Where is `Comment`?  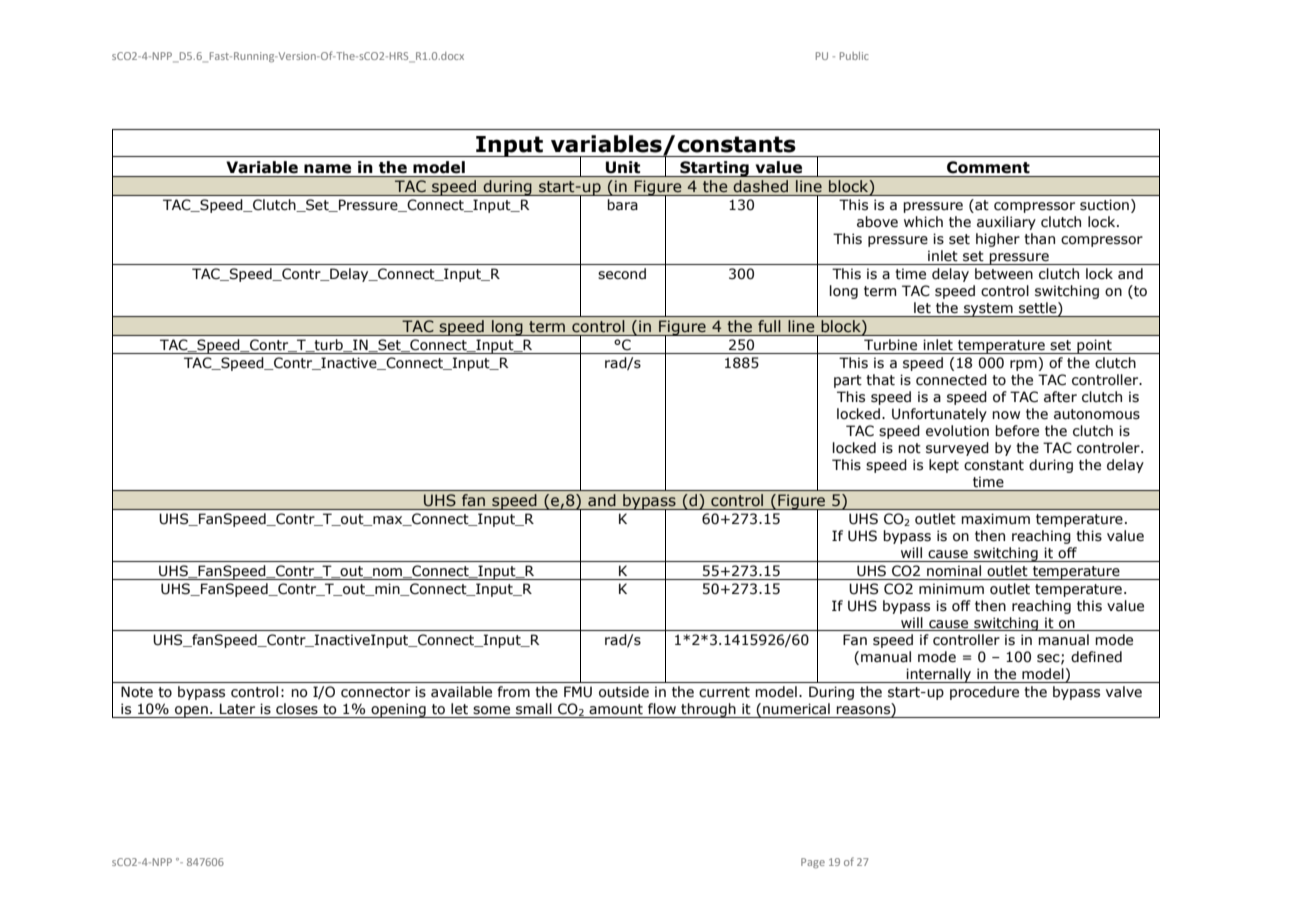
Comment is located at coordinates (988, 167).
